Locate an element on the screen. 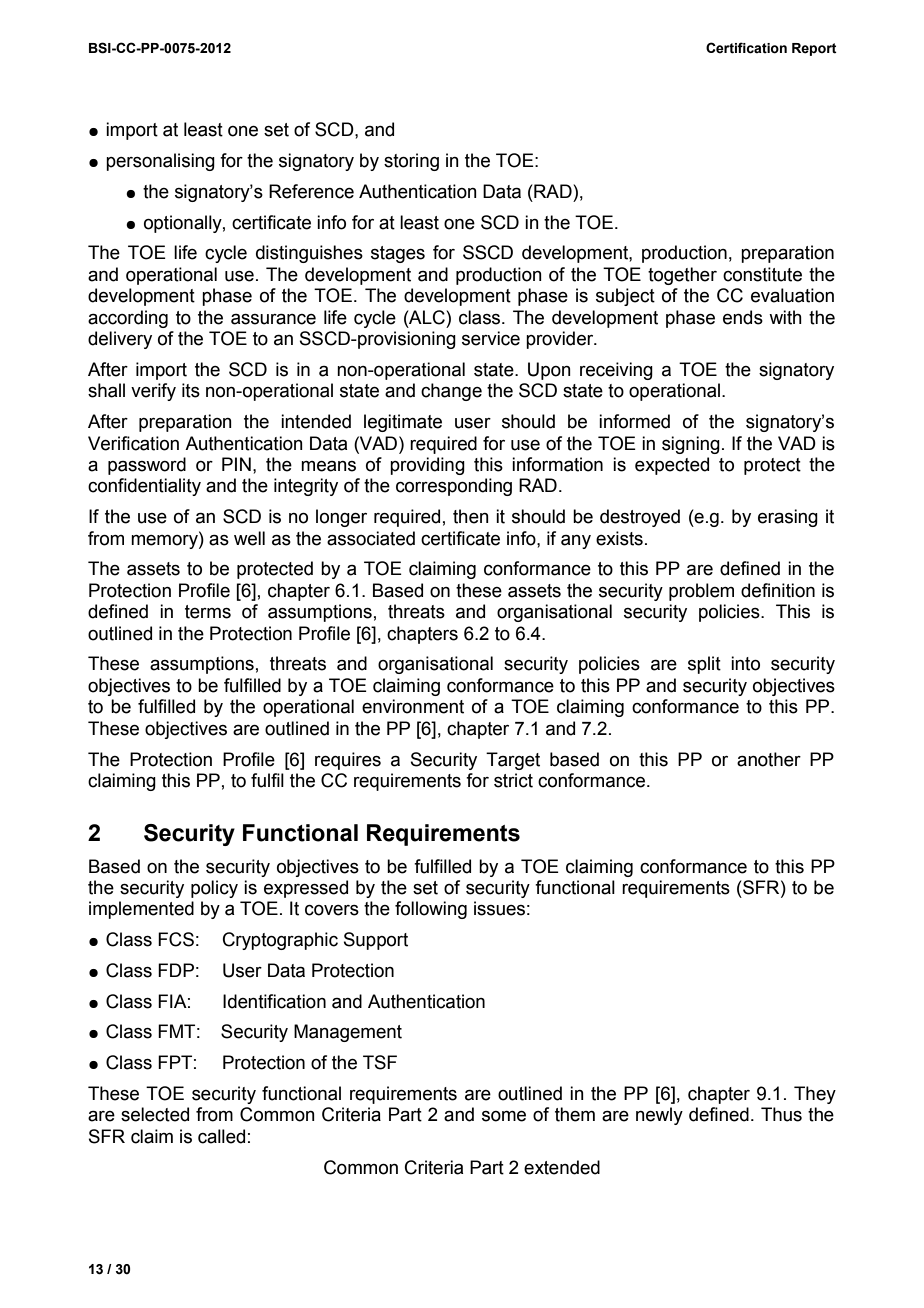 This screenshot has height=1308, width=924. another is located at coordinates (769, 759).
